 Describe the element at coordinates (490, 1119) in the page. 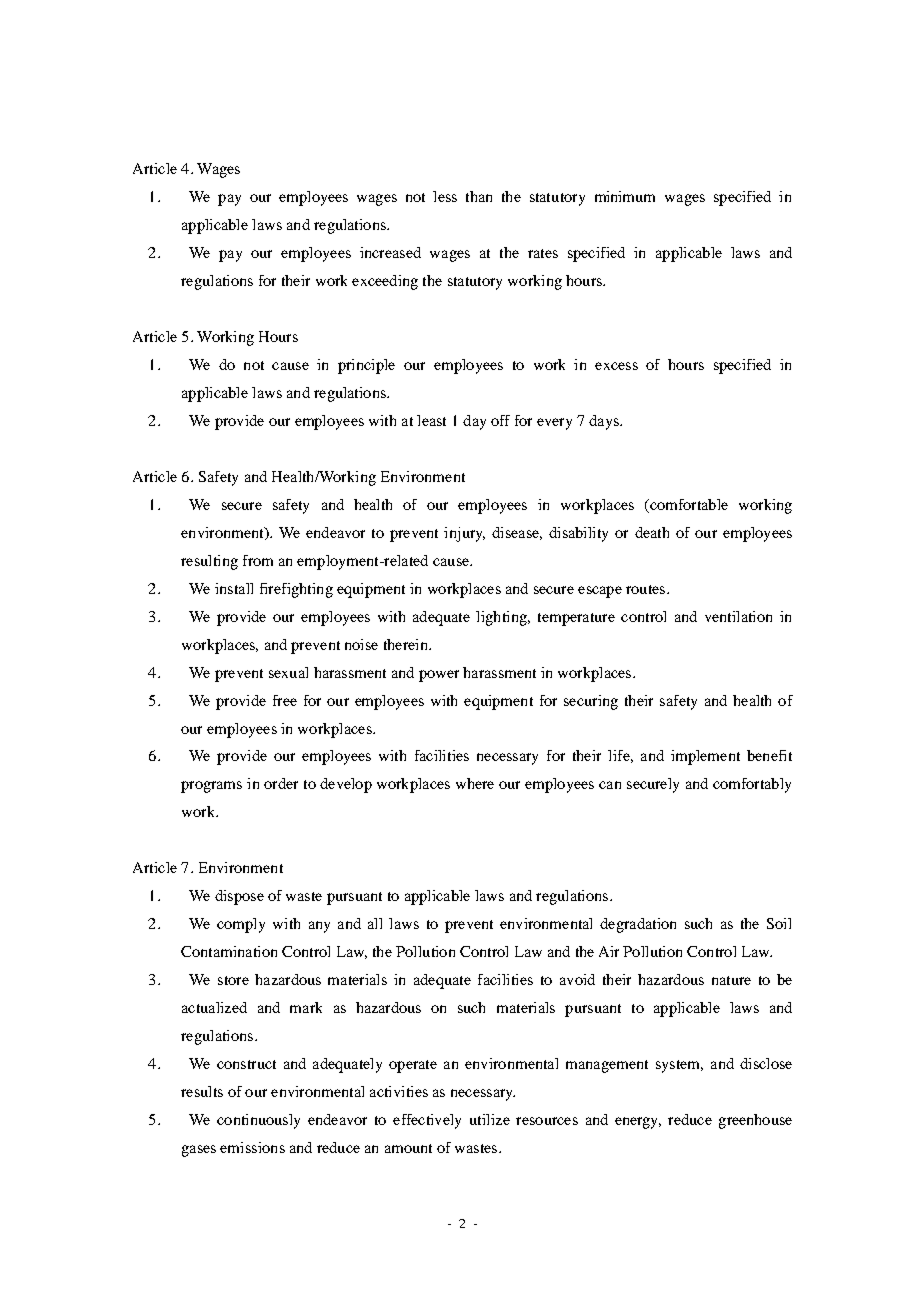

I see `utilize` at that location.
